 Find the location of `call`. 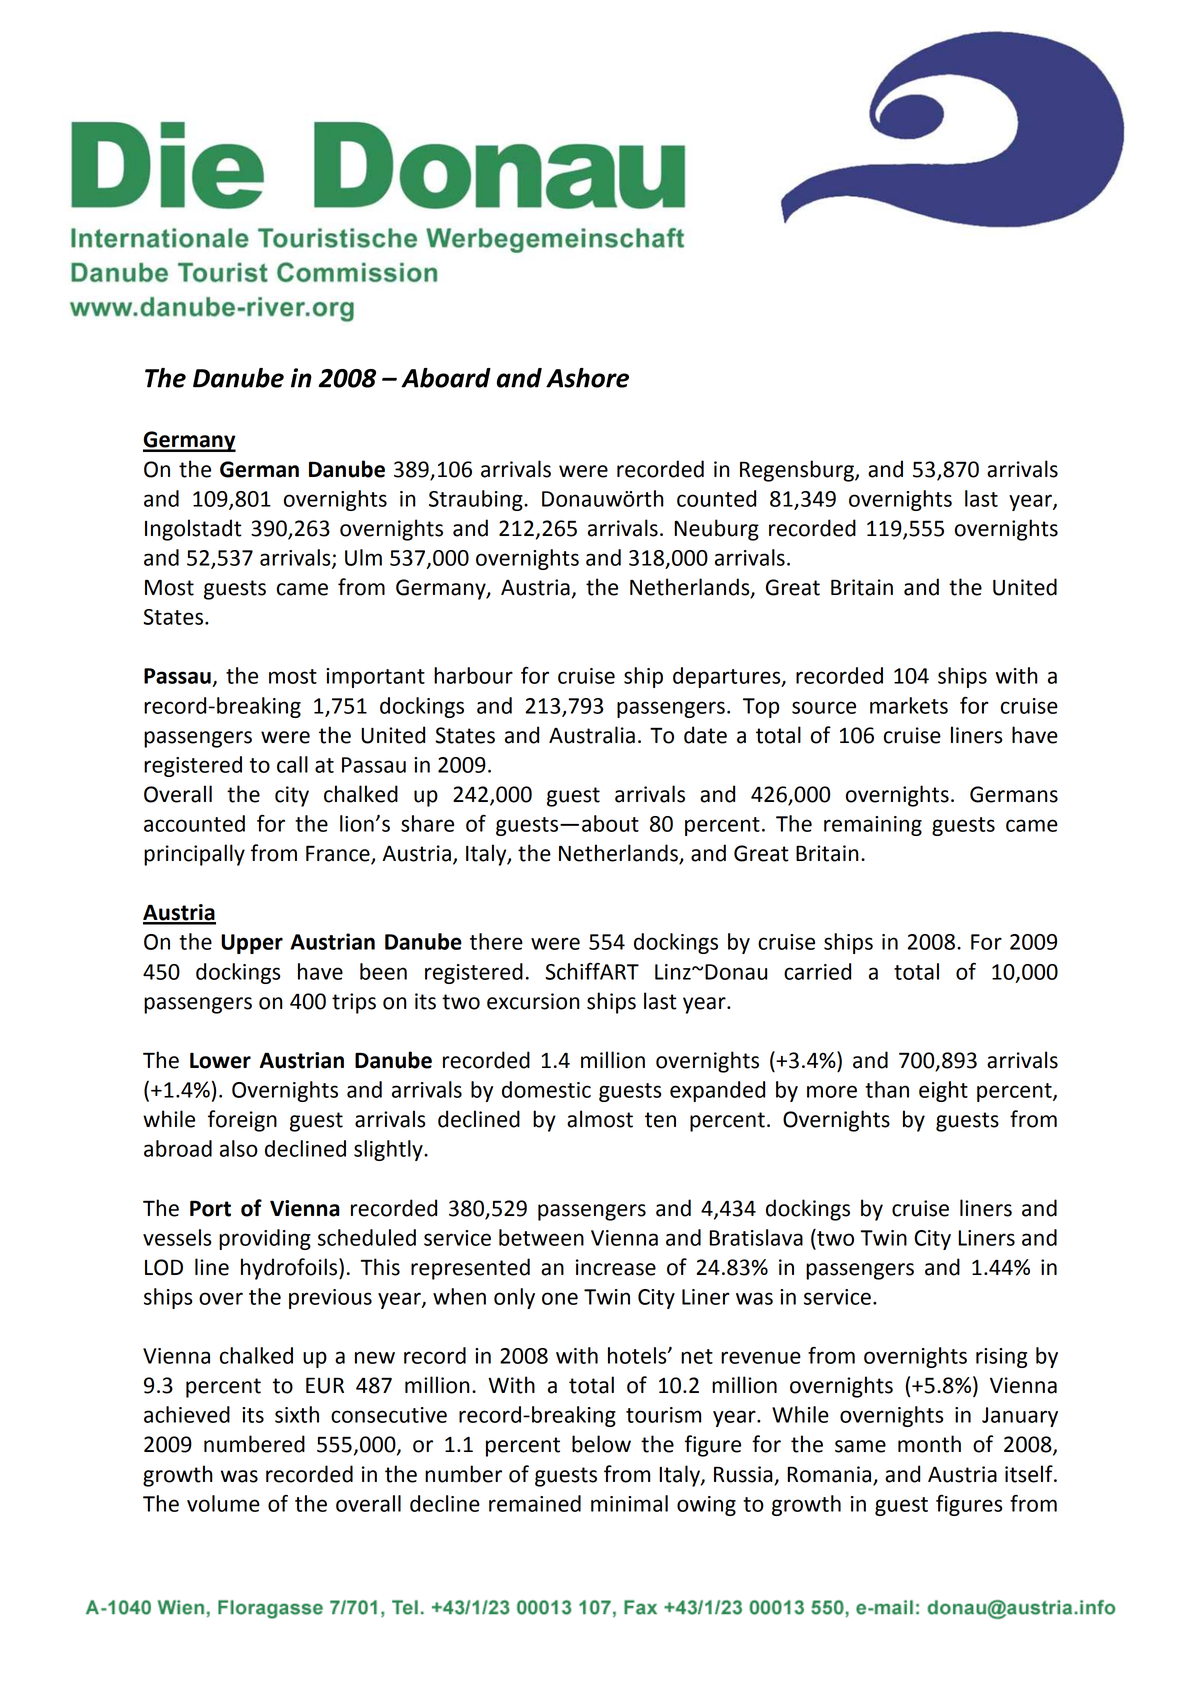

call is located at coordinates (292, 764).
